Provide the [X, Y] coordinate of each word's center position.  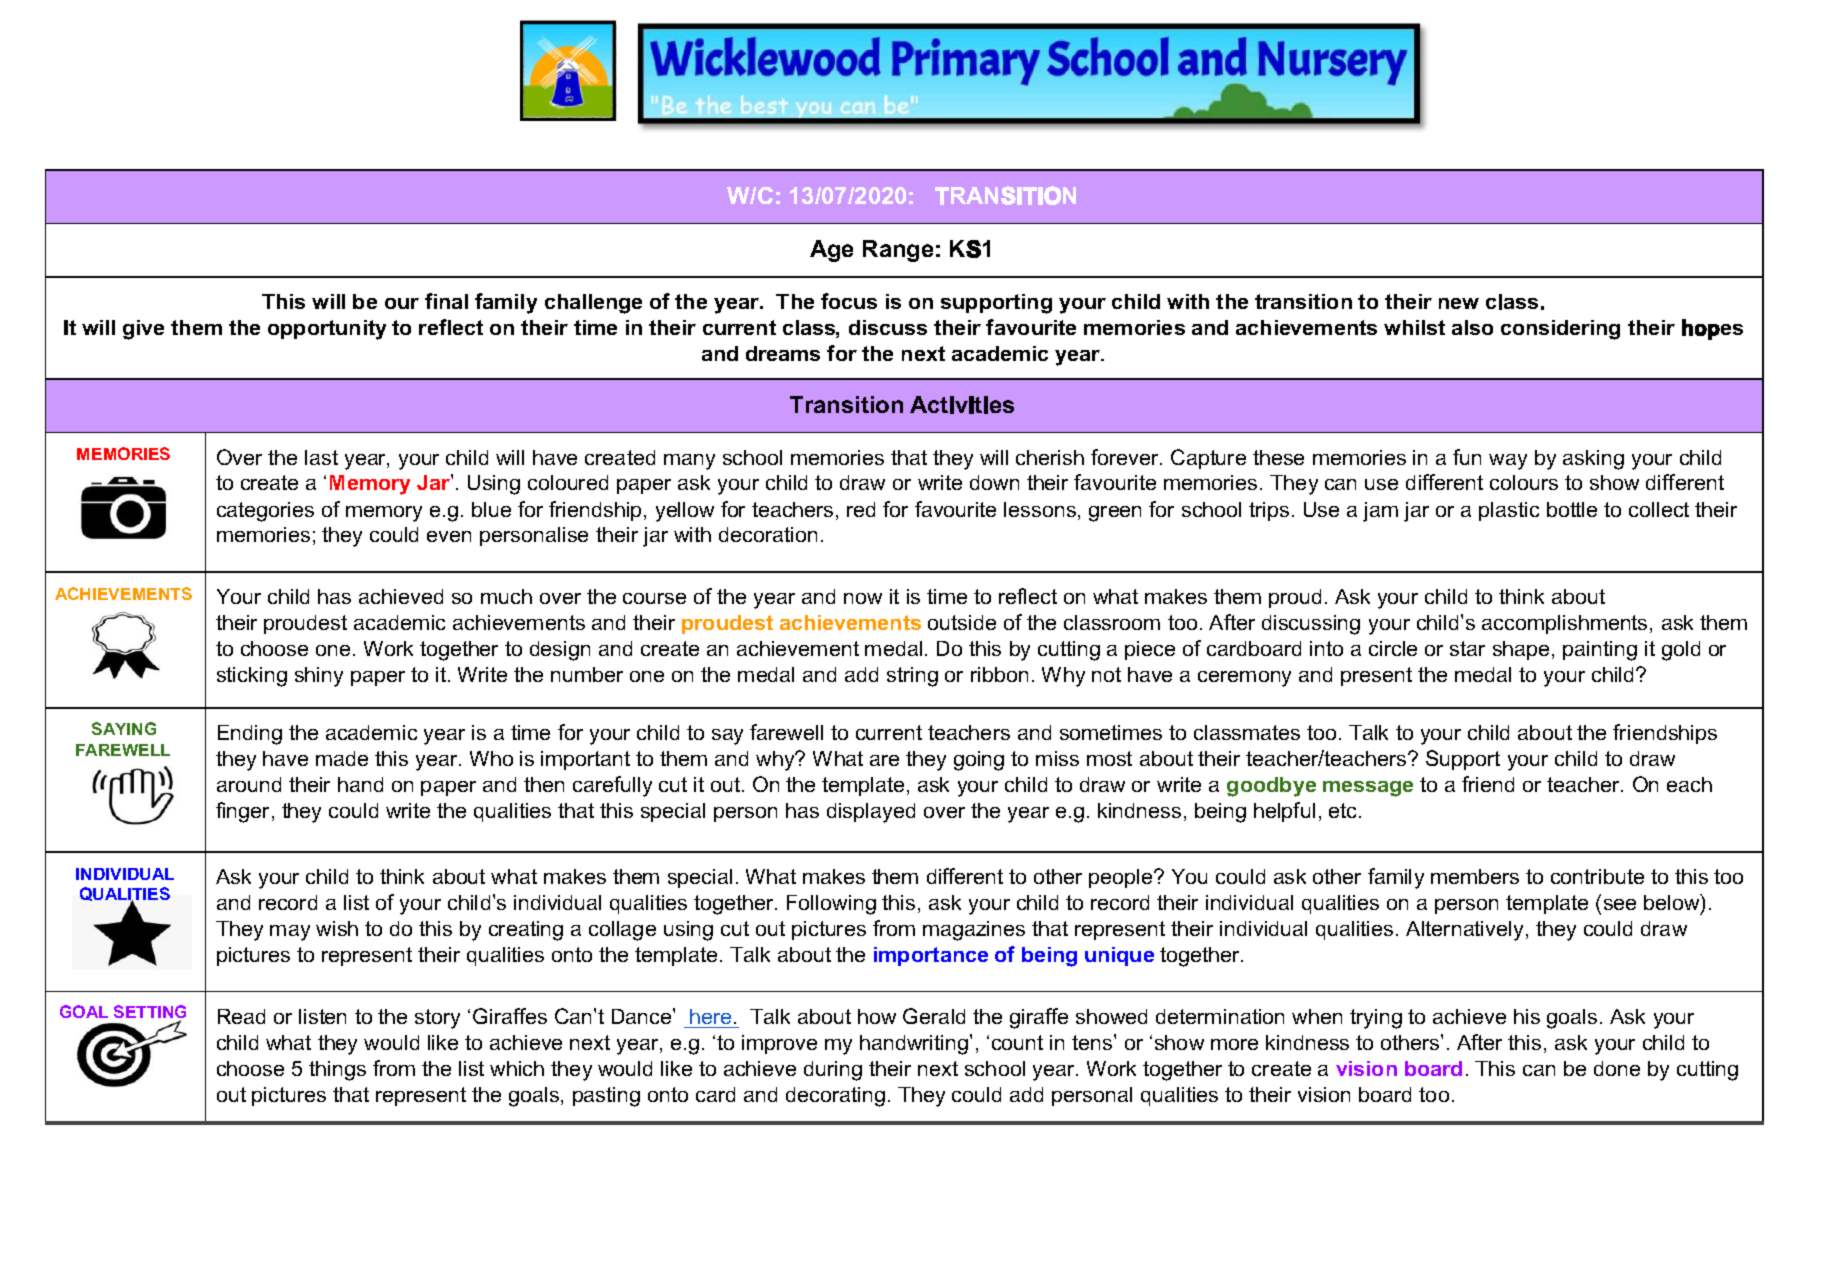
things [337, 1071]
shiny [319, 677]
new [1459, 303]
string [912, 677]
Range [898, 251]
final [446, 301]
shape [1521, 650]
